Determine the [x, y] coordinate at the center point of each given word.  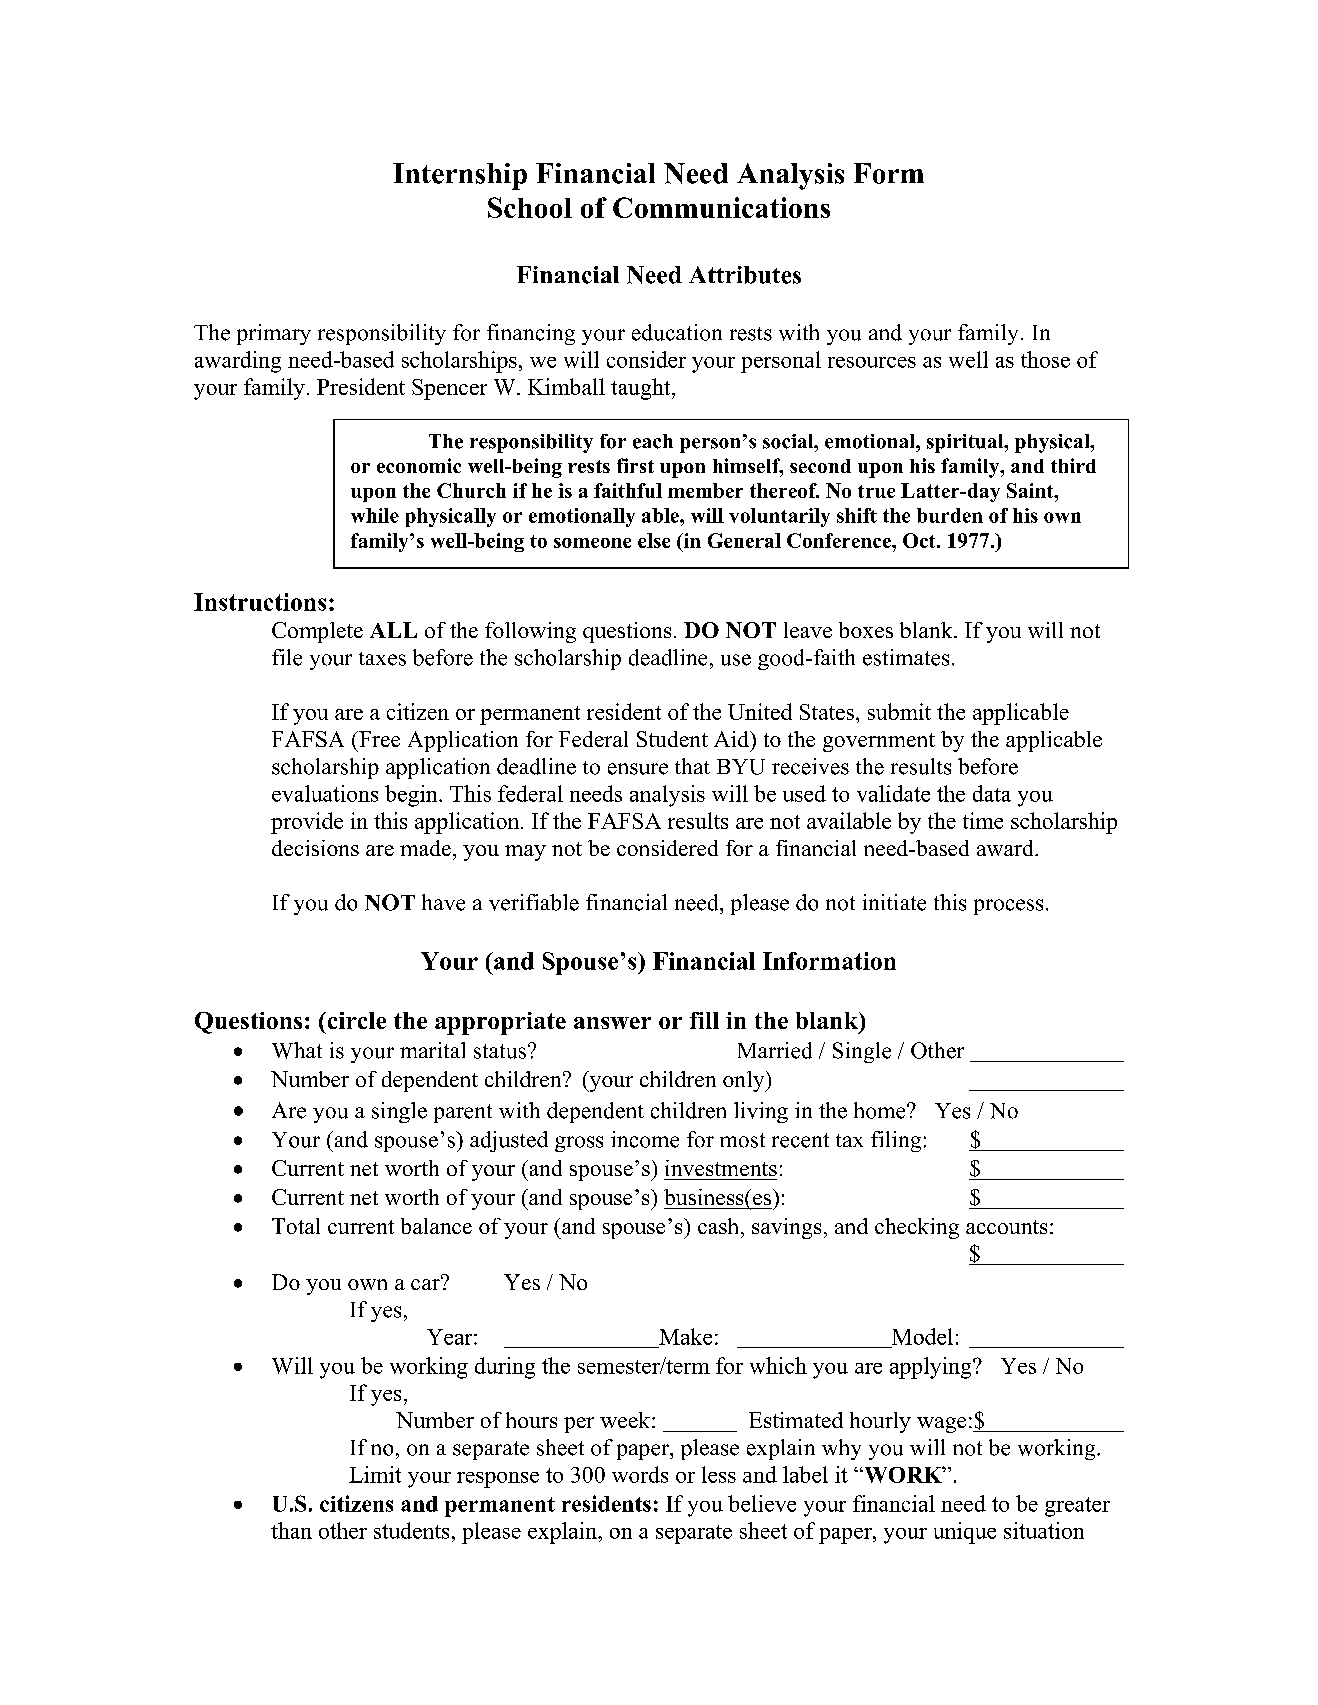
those [1045, 359]
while [375, 515]
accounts [1006, 1227]
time [983, 820]
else [654, 540]
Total [296, 1226]
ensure [638, 769]
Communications [721, 207]
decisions [315, 848]
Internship [460, 176]
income [645, 1139]
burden [950, 515]
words [640, 1474]
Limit [375, 1474]
